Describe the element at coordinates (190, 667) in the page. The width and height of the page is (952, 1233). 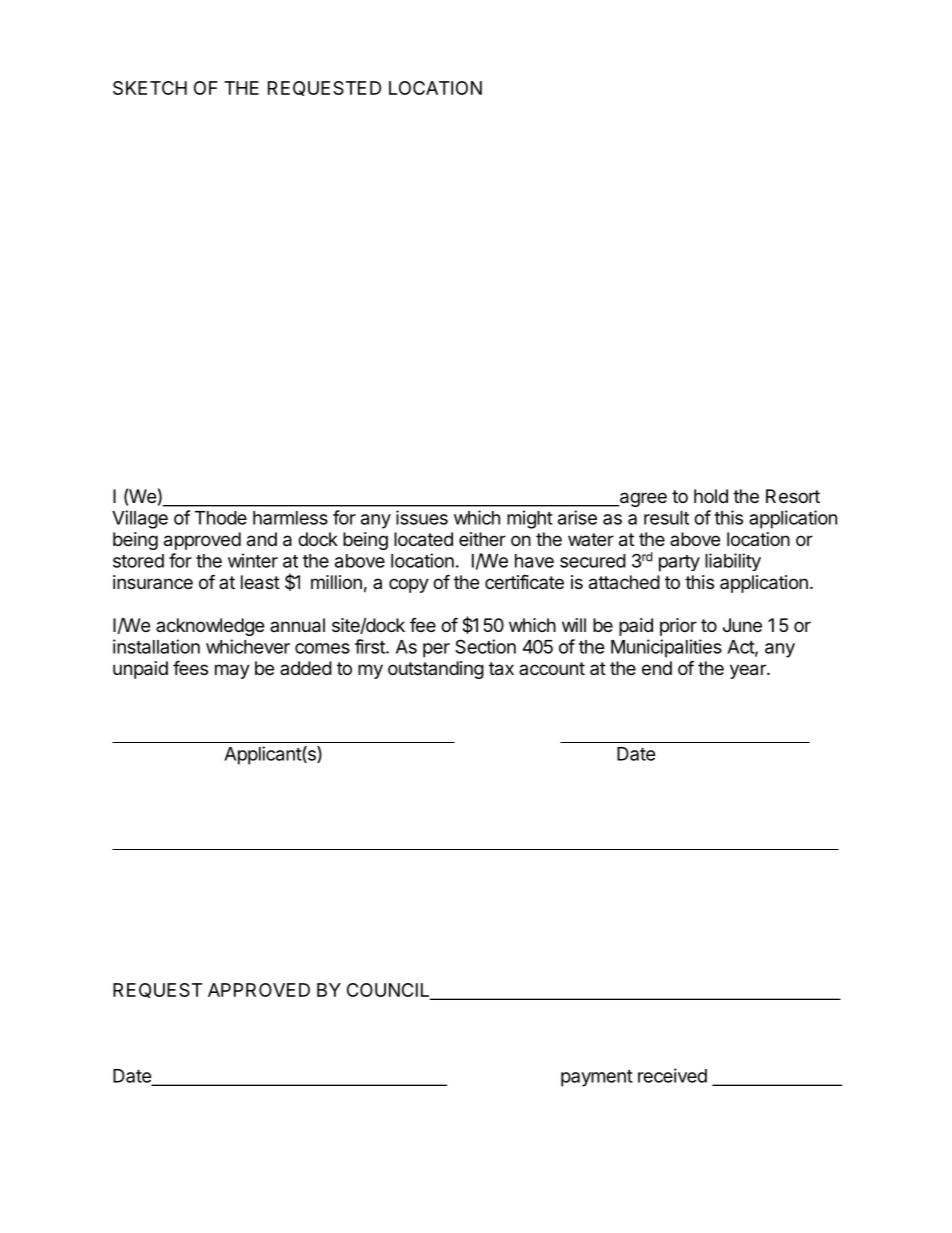
I see `fees` at that location.
